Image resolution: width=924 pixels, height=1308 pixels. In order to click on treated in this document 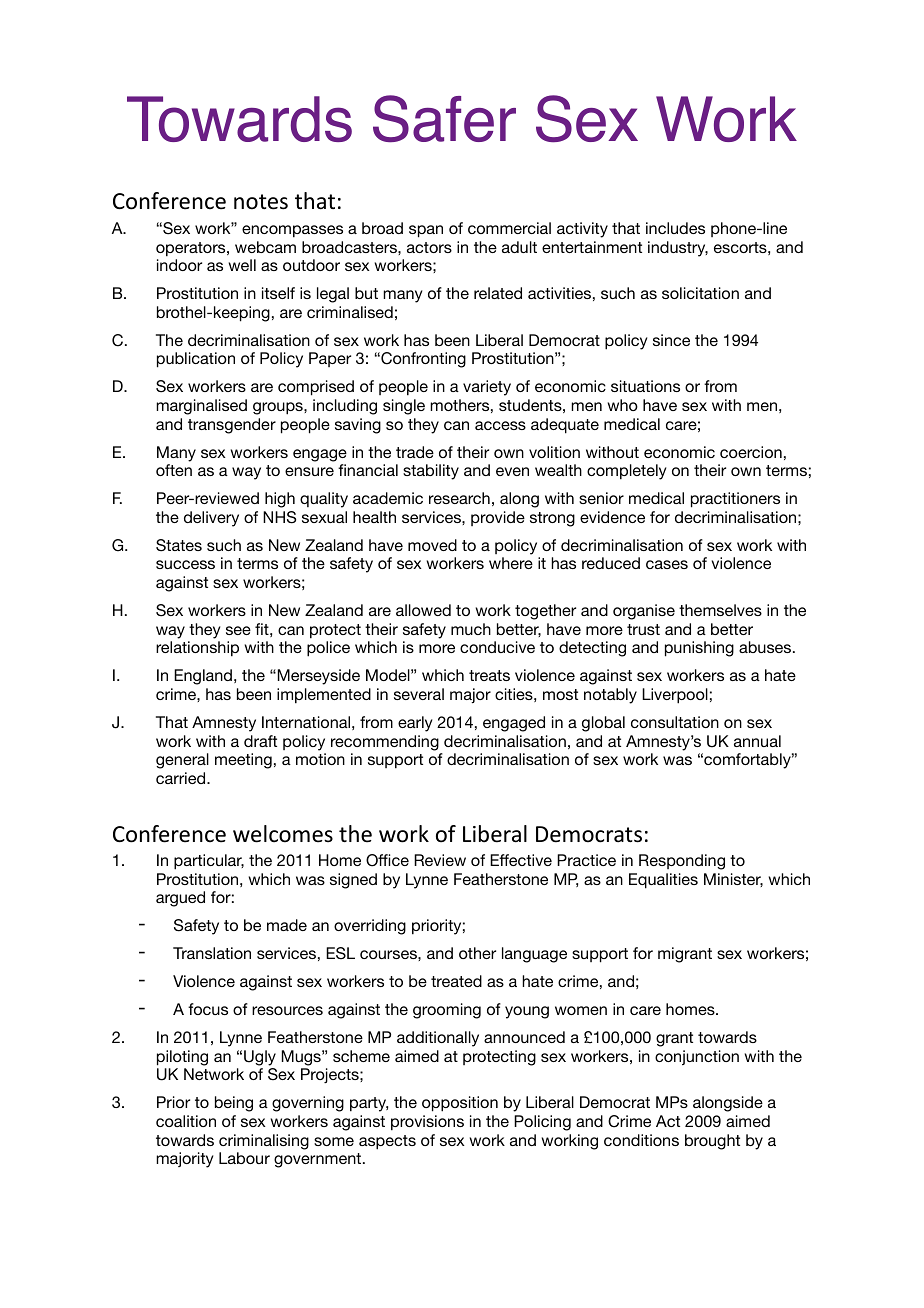, I will do `click(456, 981)`.
